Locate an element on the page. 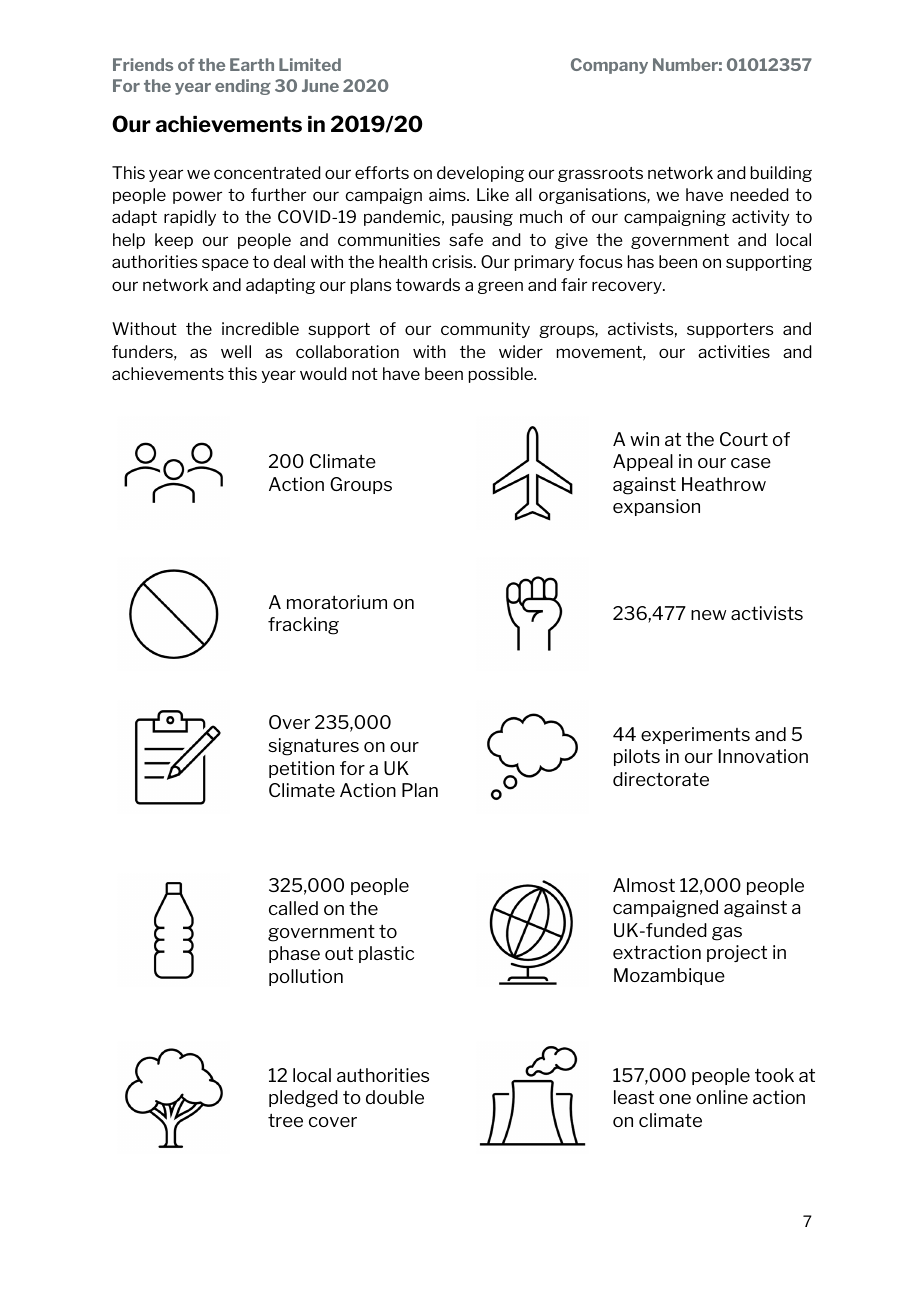  moratorium is located at coordinates (337, 602).
